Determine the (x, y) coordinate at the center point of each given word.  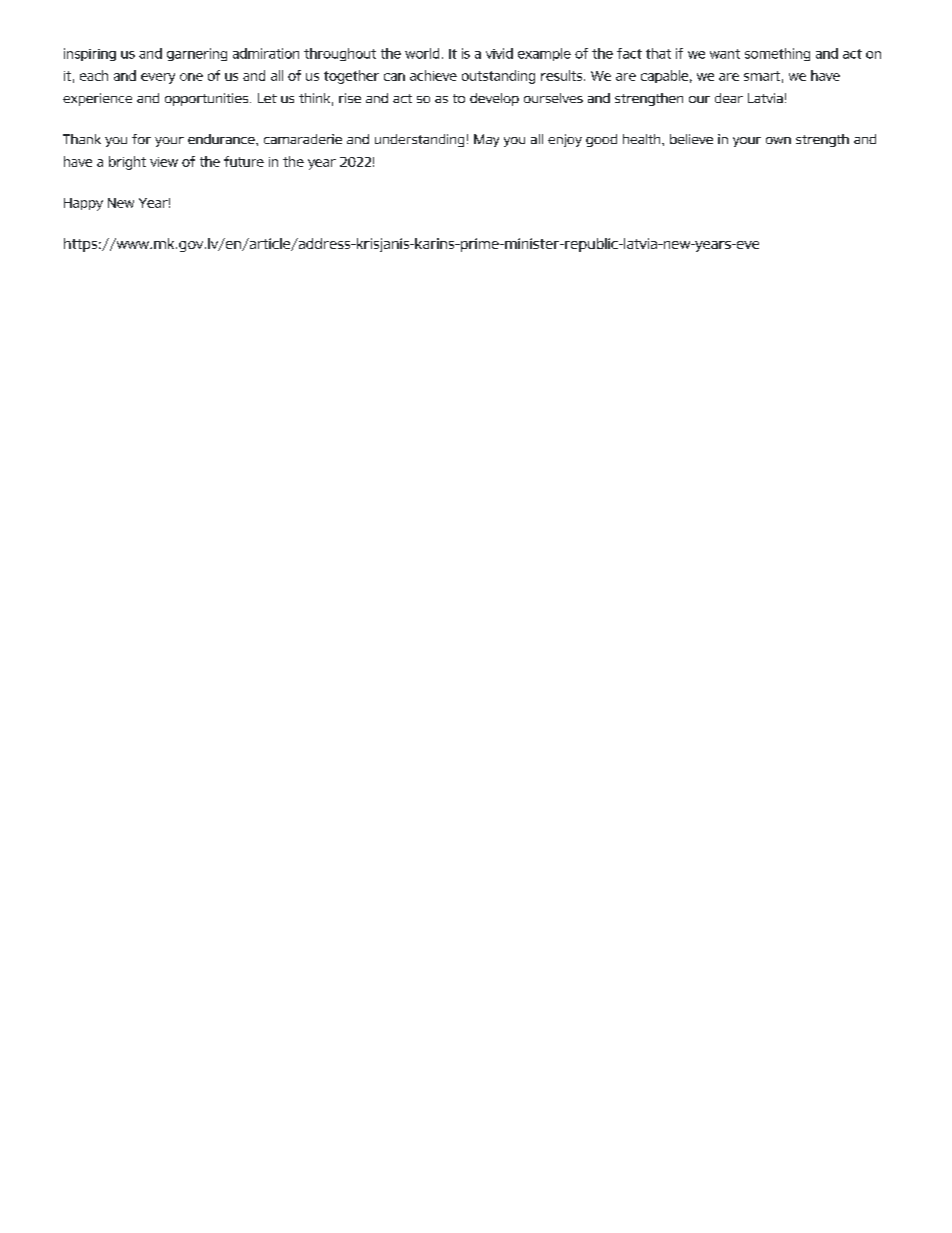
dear (729, 98)
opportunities (208, 99)
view (164, 162)
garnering (197, 54)
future (244, 161)
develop (494, 99)
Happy (83, 204)
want (725, 54)
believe (691, 139)
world (422, 53)
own (778, 140)
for (141, 139)
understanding (419, 140)
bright (127, 163)
